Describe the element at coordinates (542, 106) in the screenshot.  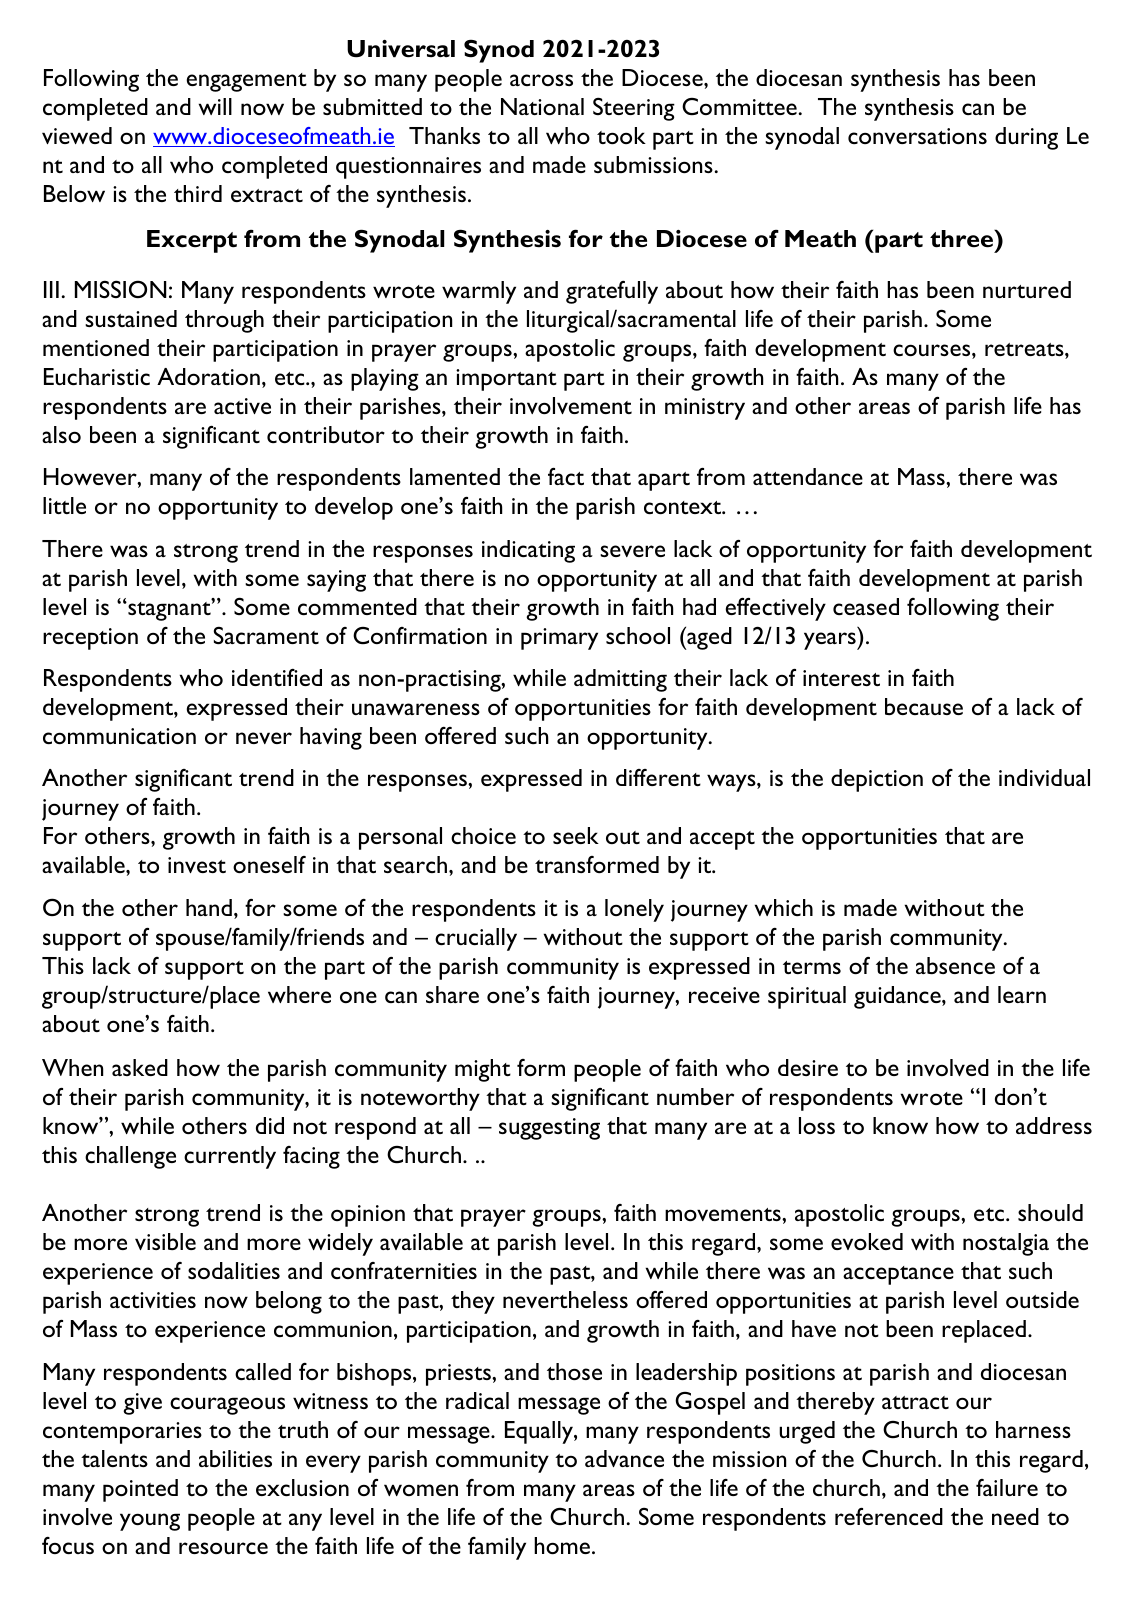
I see `National` at that location.
